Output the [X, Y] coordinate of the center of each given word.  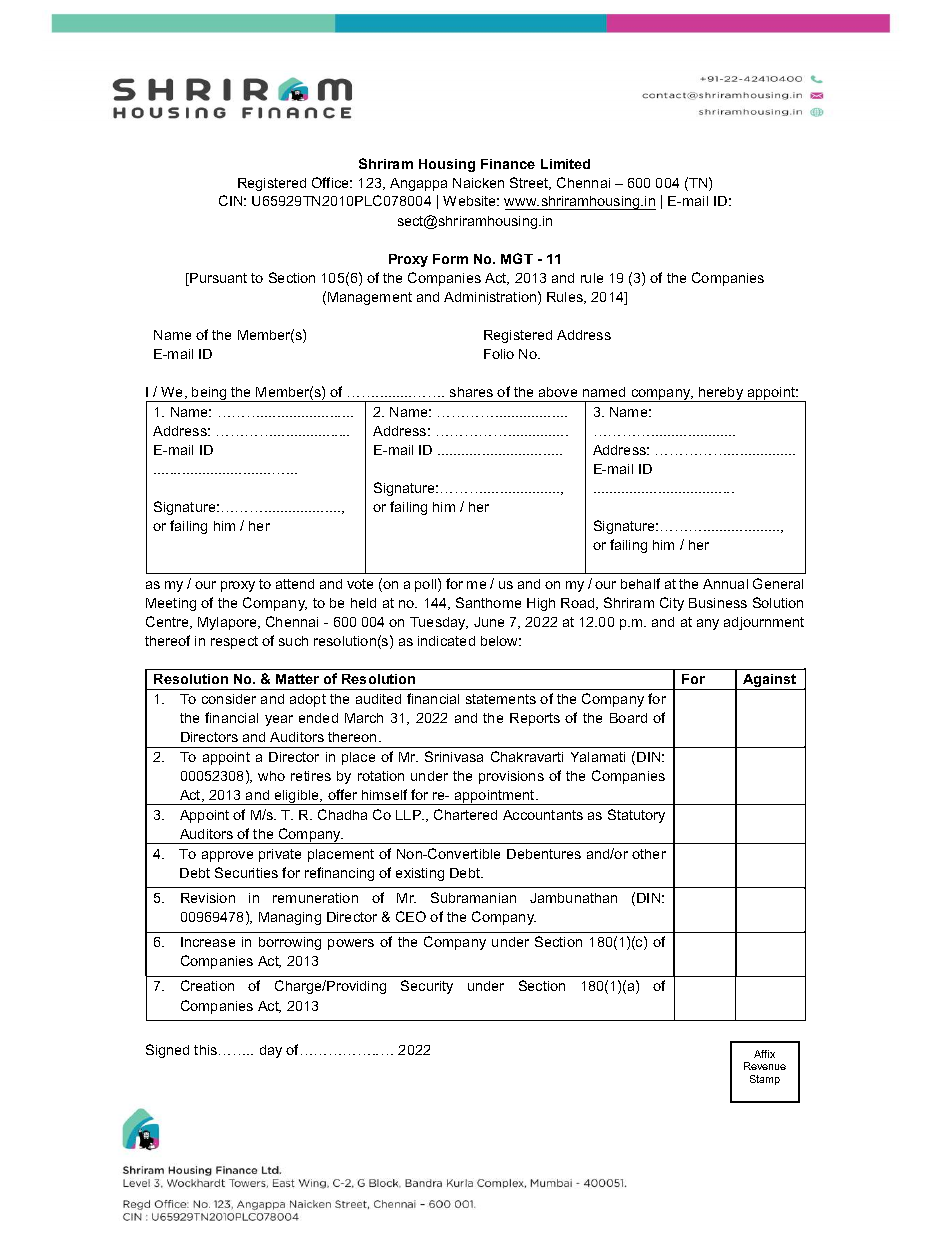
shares [471, 392]
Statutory [636, 816]
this [207, 1050]
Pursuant [217, 279]
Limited [565, 164]
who [271, 776]
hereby [721, 394]
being [209, 394]
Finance [508, 164]
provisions [511, 777]
